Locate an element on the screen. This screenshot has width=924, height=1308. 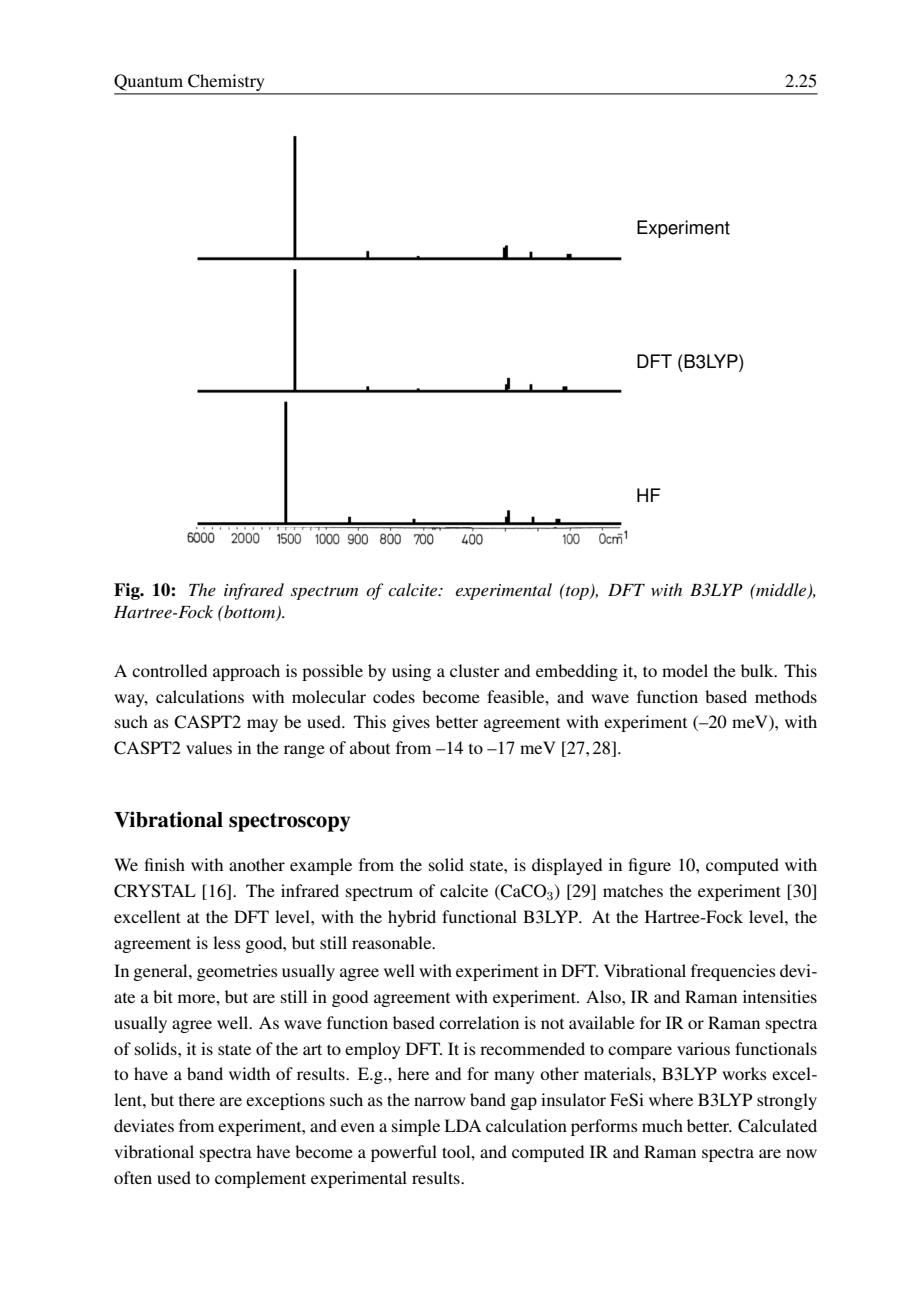
top is located at coordinates (577, 592).
